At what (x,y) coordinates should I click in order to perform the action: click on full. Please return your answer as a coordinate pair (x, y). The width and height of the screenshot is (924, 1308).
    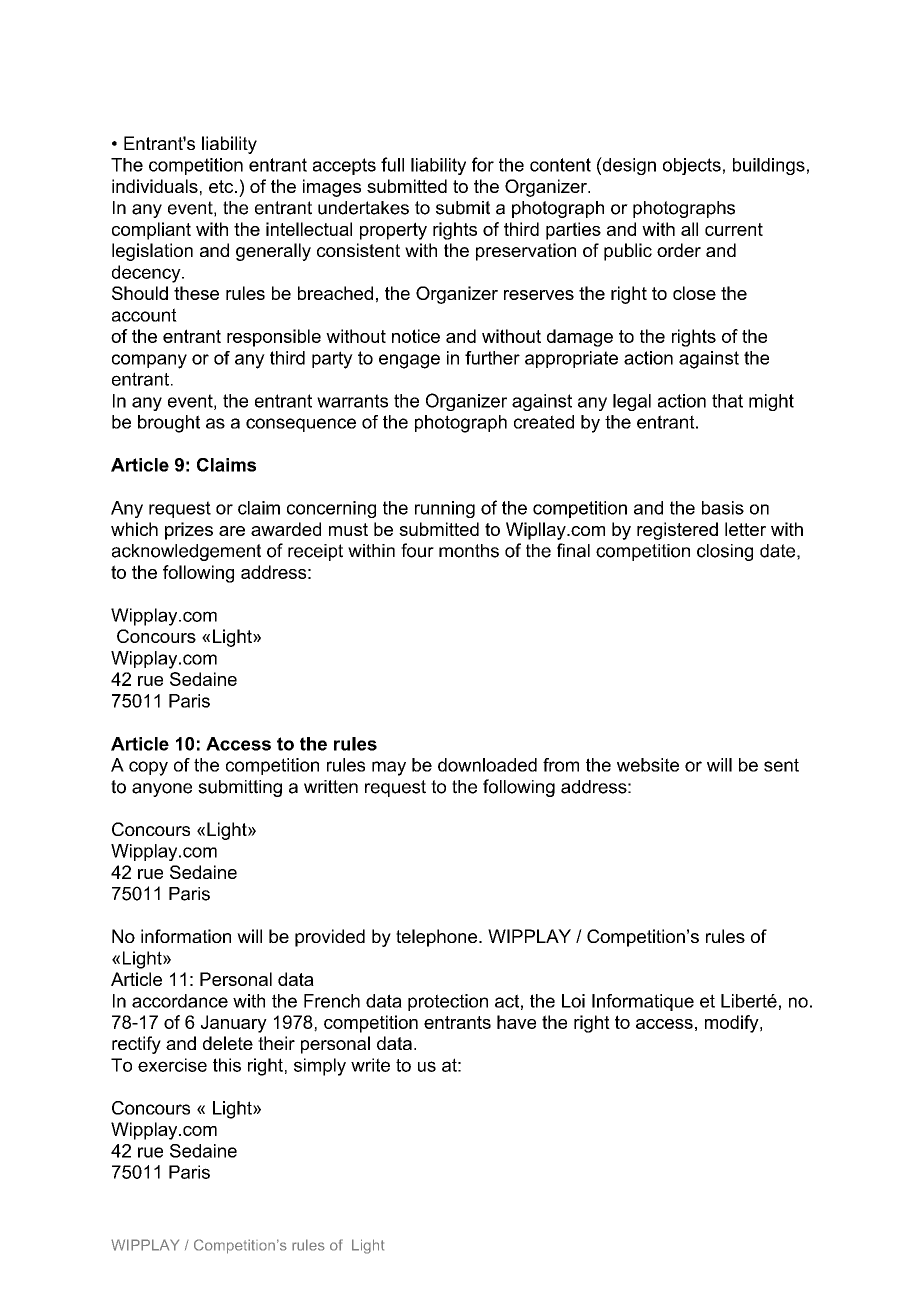
    Looking at the image, I should click on (392, 164).
